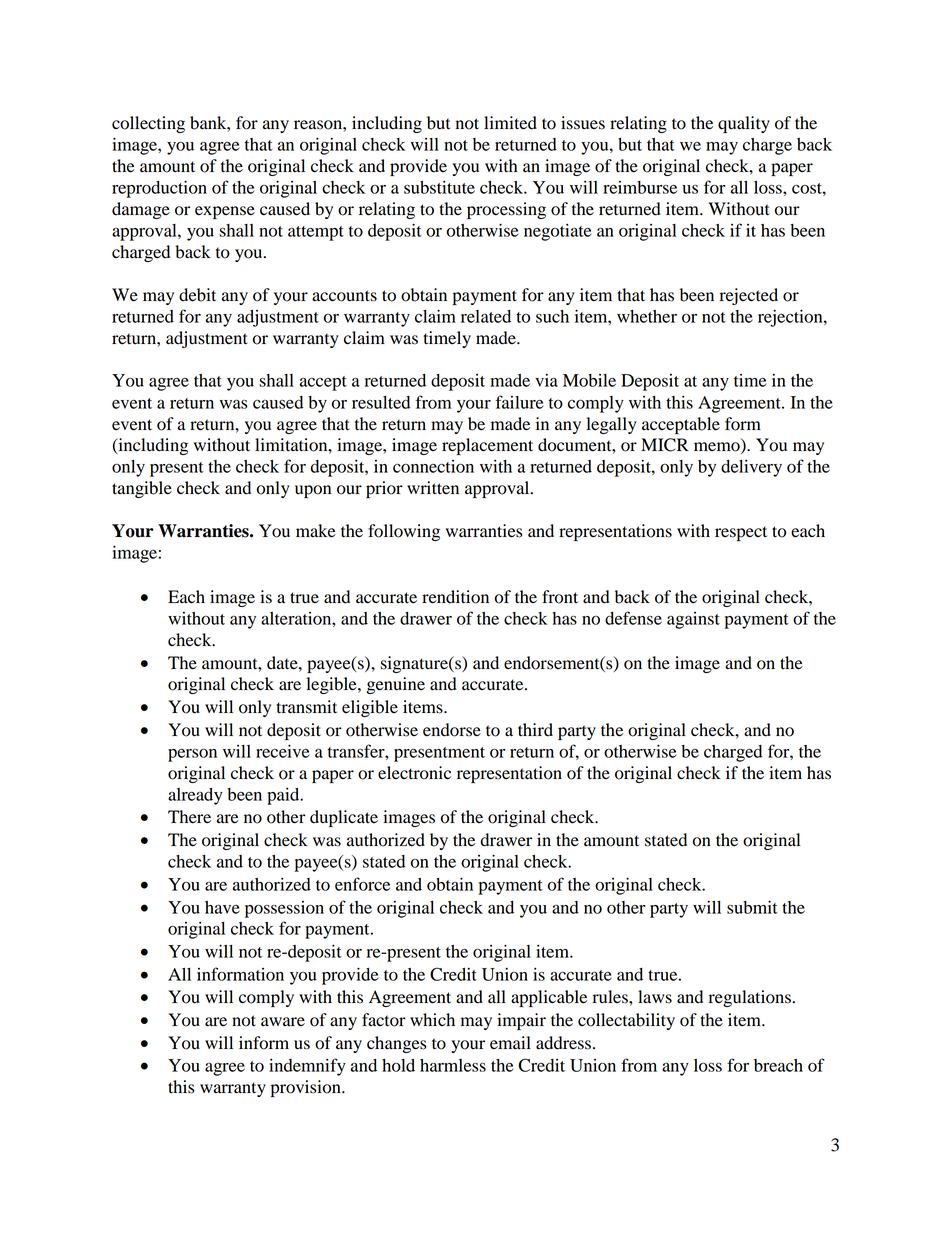 Image resolution: width=952 pixels, height=1233 pixels. Describe the element at coordinates (222, 907) in the screenshot. I see `have` at that location.
